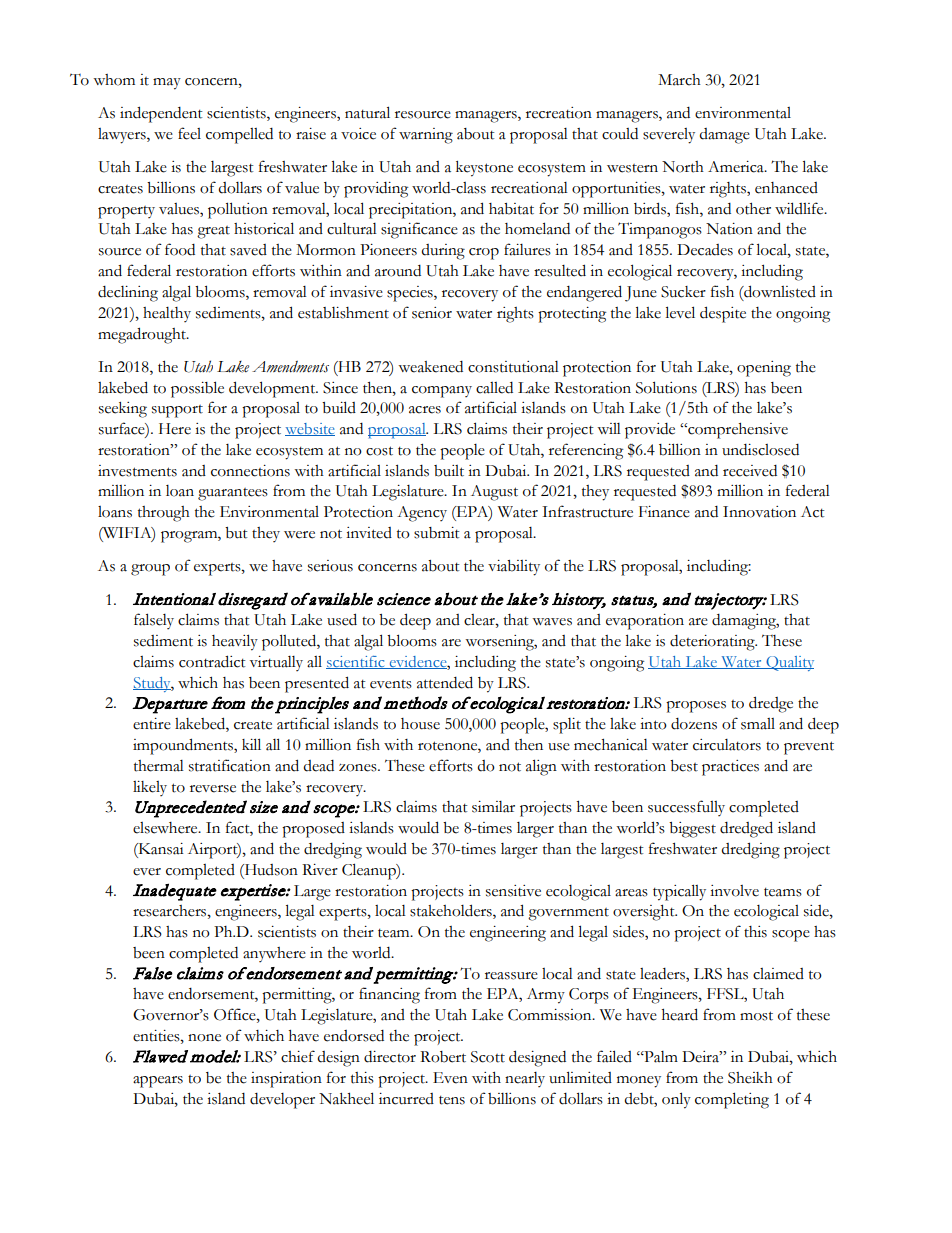  Describe the element at coordinates (745, 622) in the screenshot. I see `damaging` at that location.
